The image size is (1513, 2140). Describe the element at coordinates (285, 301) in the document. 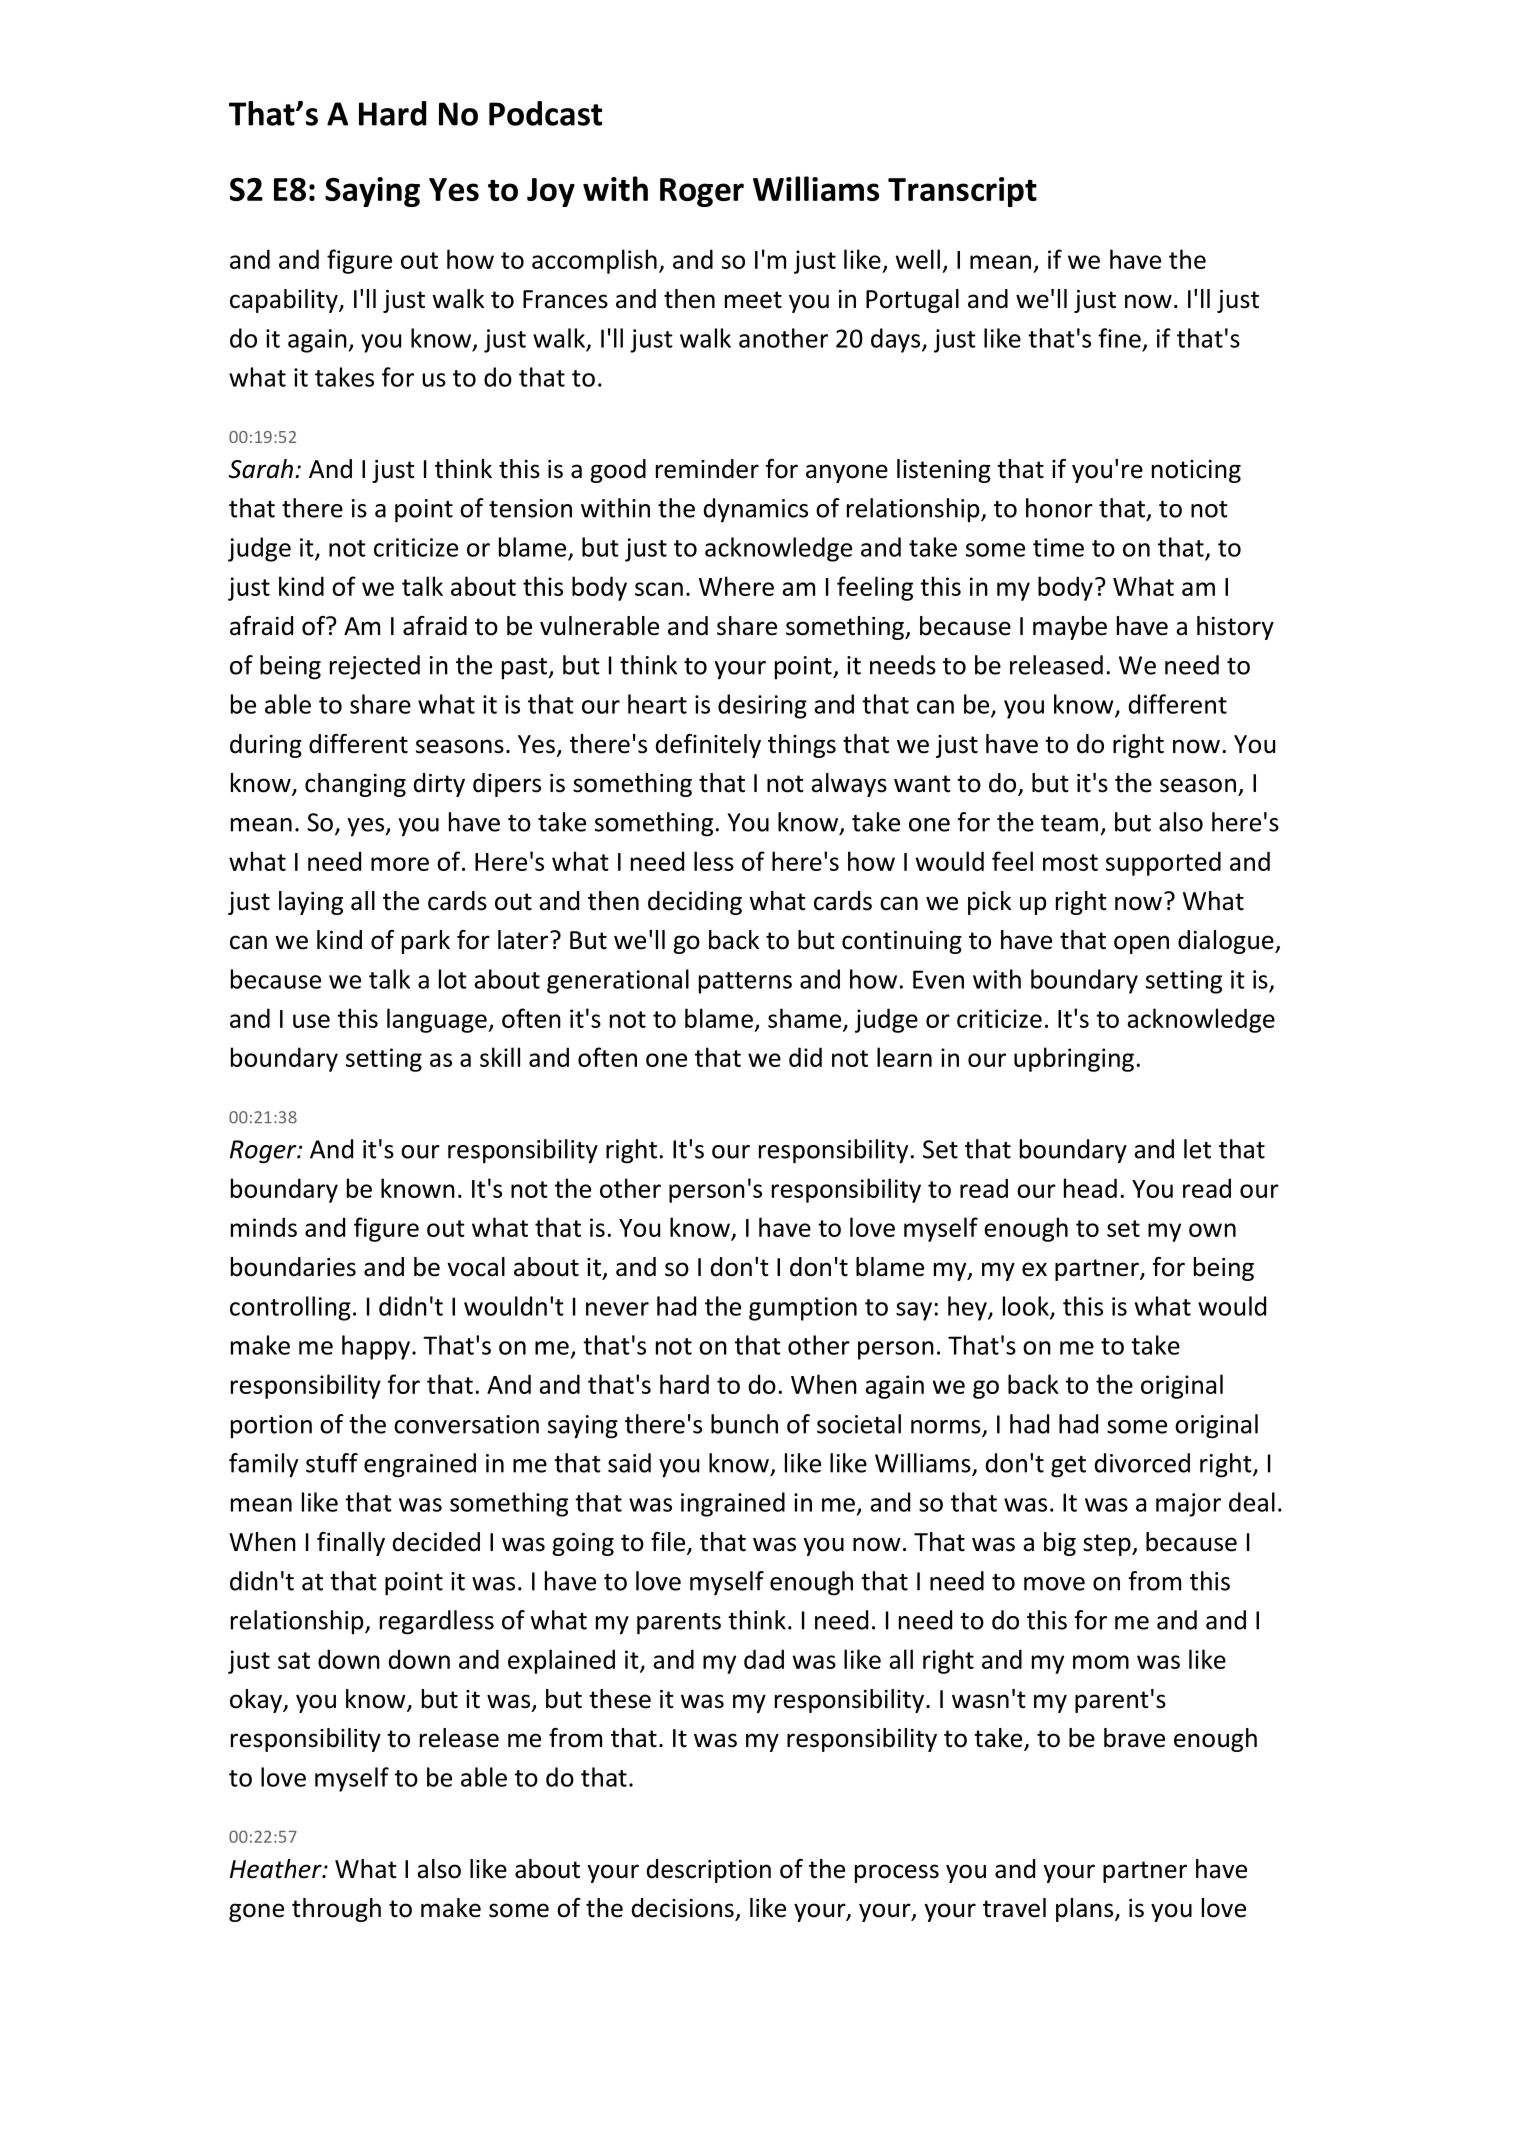

I see `capability` at that location.
